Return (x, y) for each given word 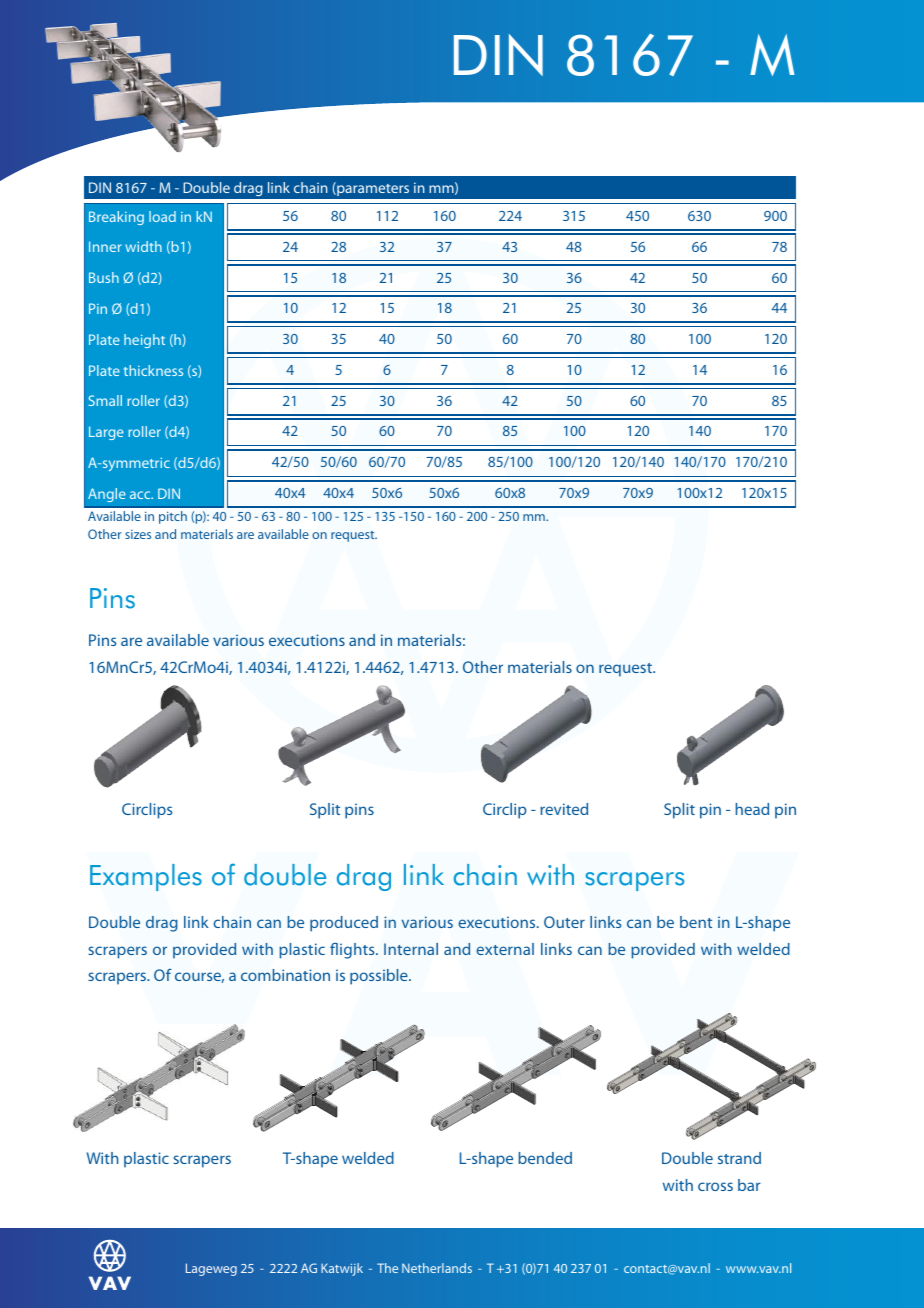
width (143, 246)
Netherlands (437, 1268)
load (162, 216)
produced (344, 924)
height (144, 341)
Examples (146, 877)
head (752, 809)
